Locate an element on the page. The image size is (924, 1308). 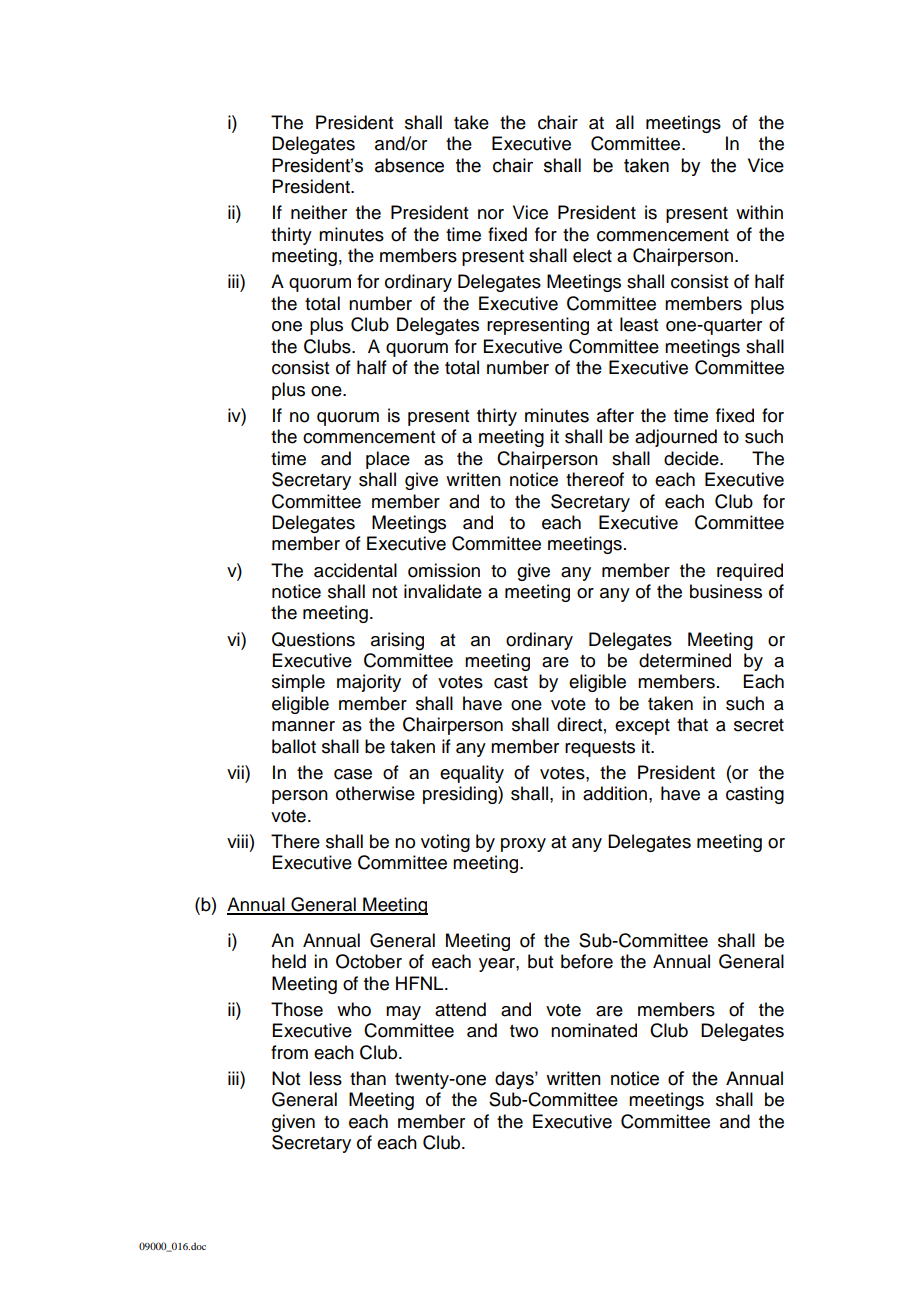
Questions is located at coordinates (313, 639).
